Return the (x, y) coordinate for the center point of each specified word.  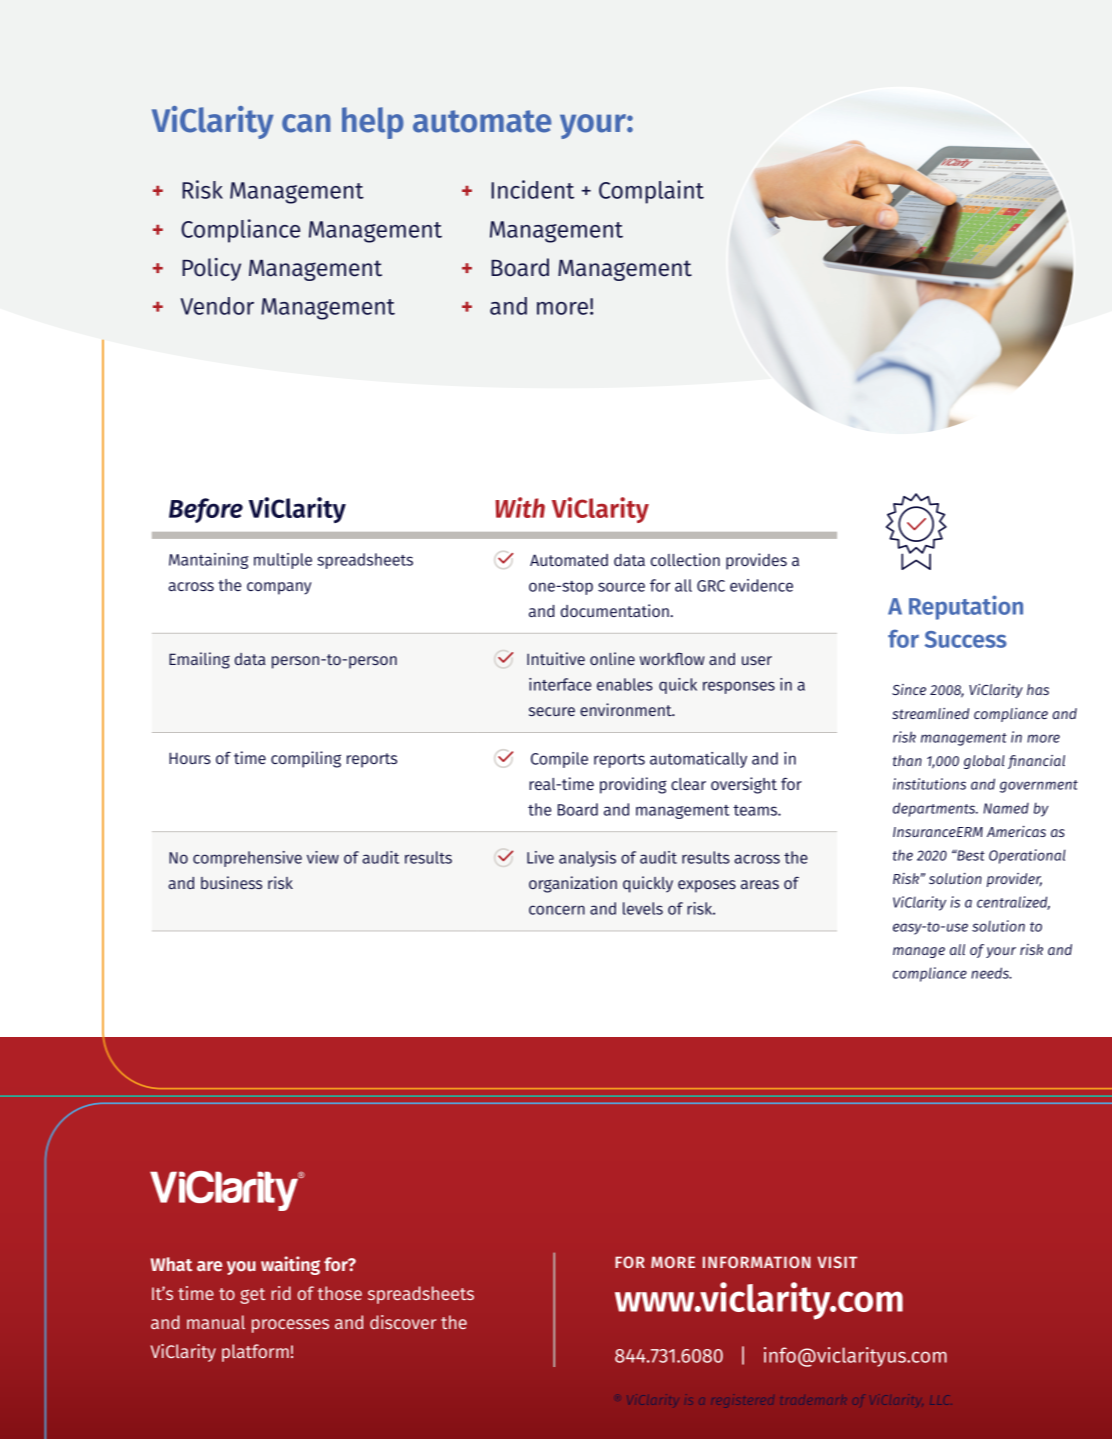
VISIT (837, 1262)
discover (403, 1322)
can (306, 123)
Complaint (651, 192)
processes (290, 1326)
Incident (532, 189)
